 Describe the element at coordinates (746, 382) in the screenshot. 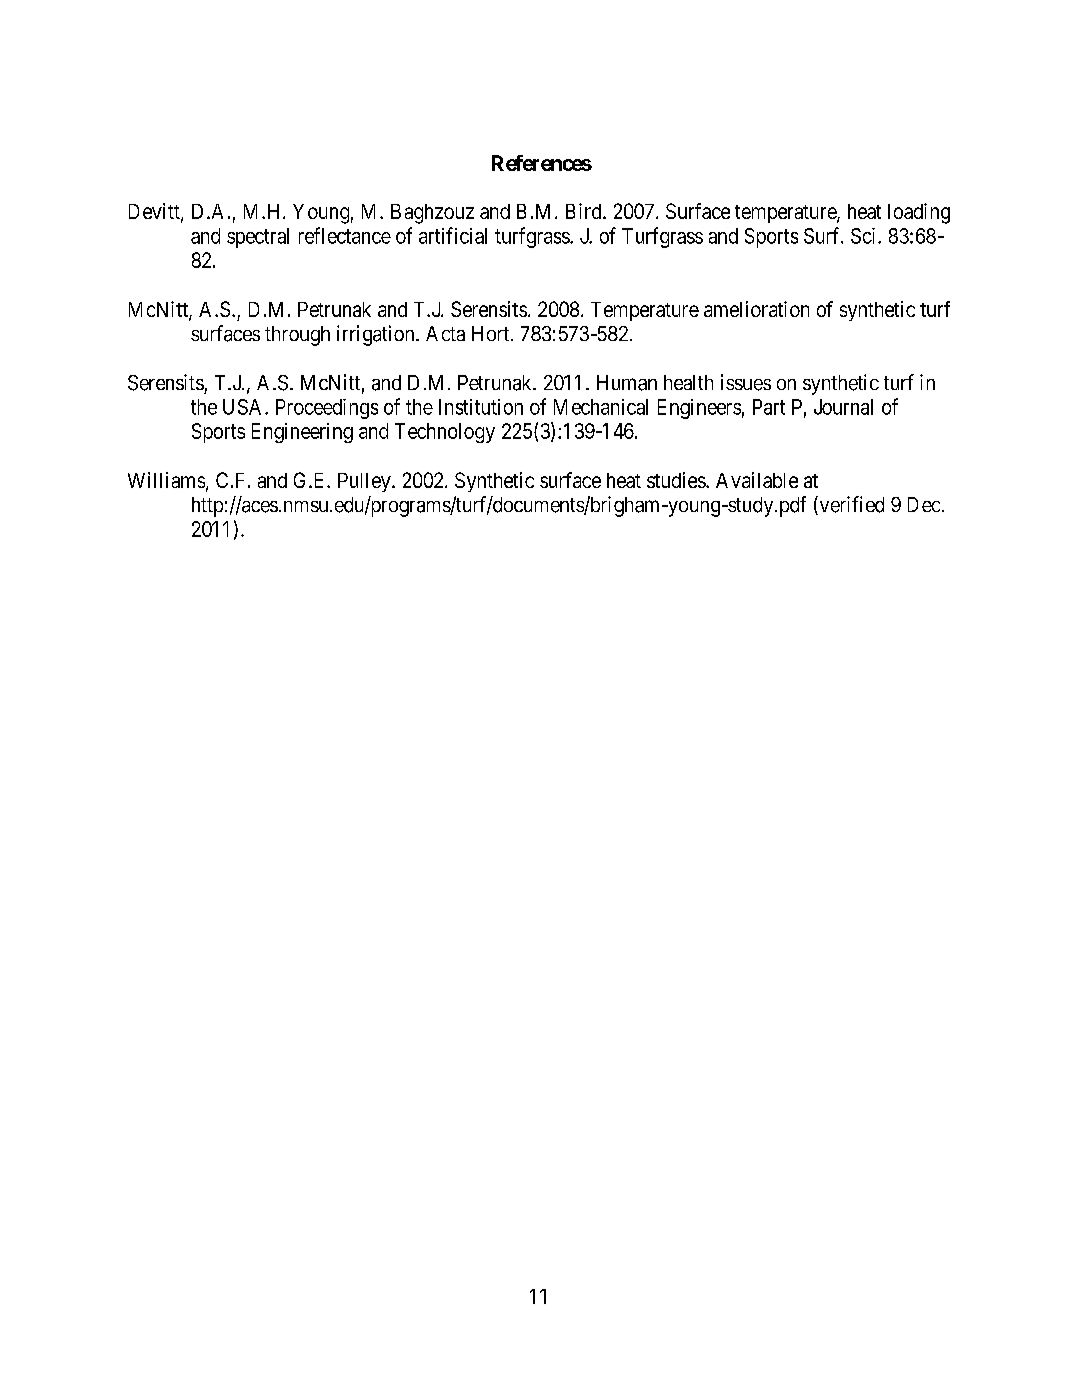

I see `issues` at that location.
